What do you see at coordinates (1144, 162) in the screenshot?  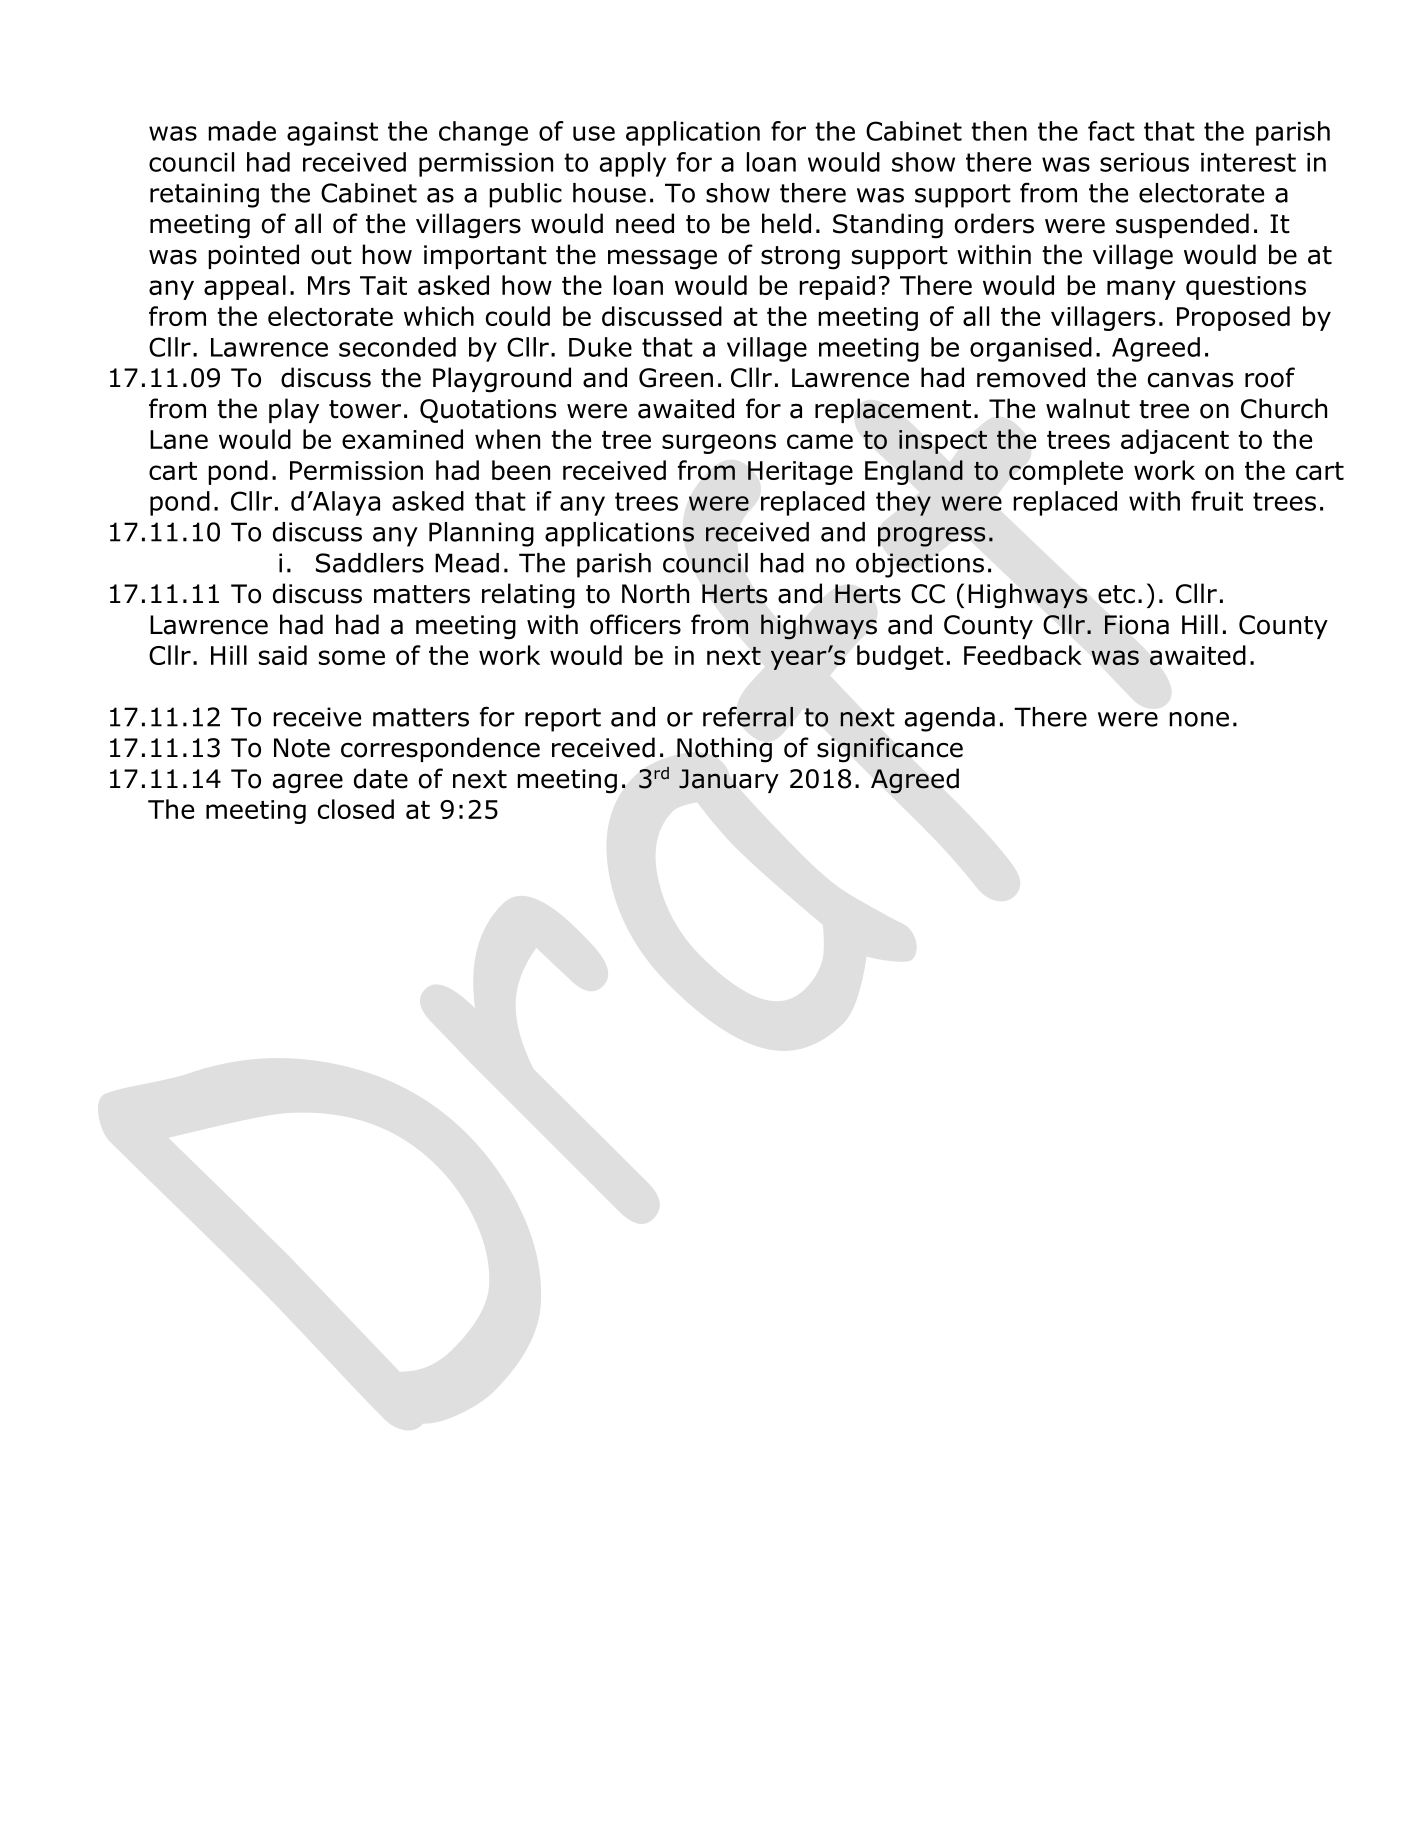 I see `serious` at bounding box center [1144, 162].
